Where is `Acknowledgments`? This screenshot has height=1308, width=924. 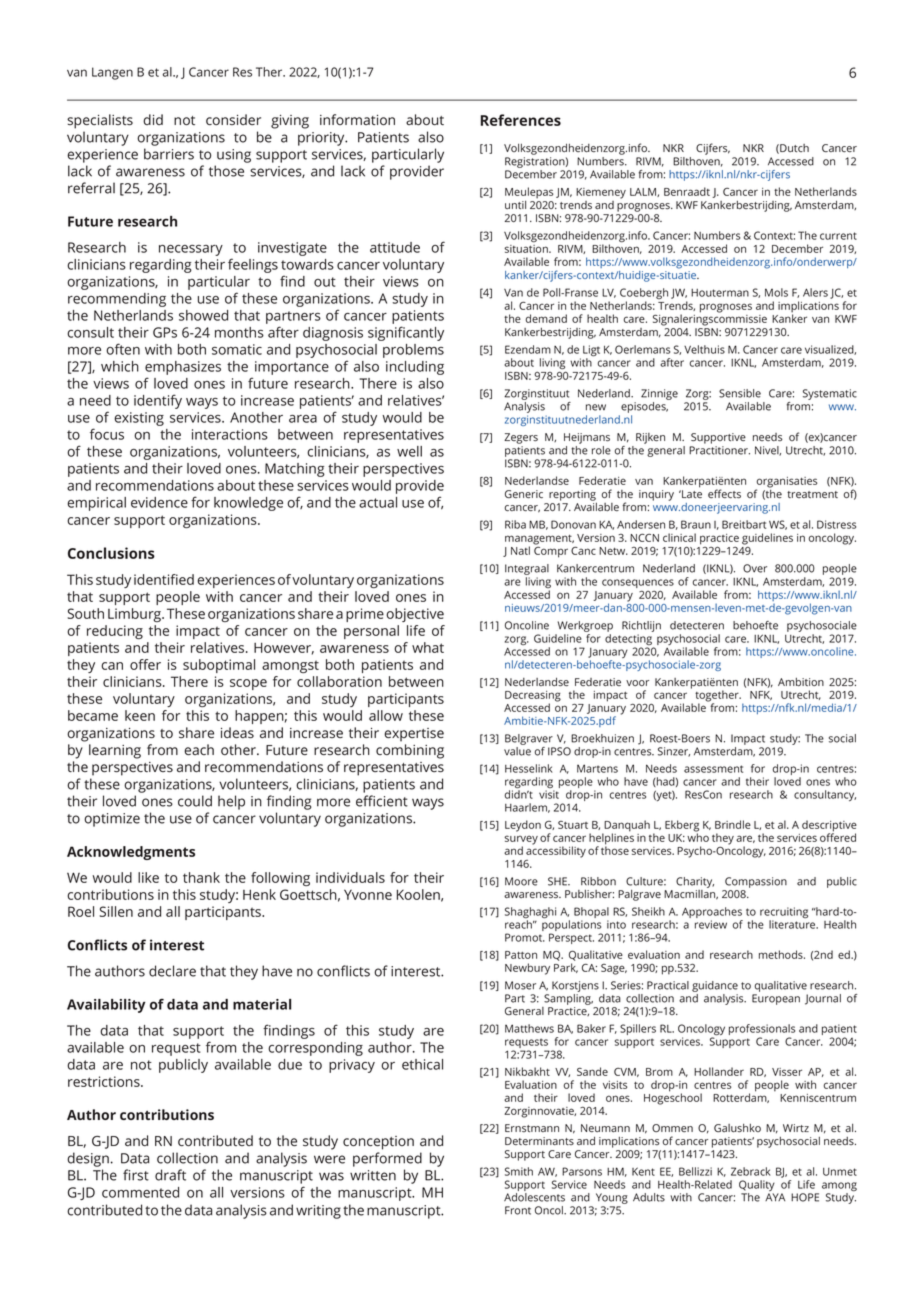 Acknowledgments is located at coordinates (131, 853).
